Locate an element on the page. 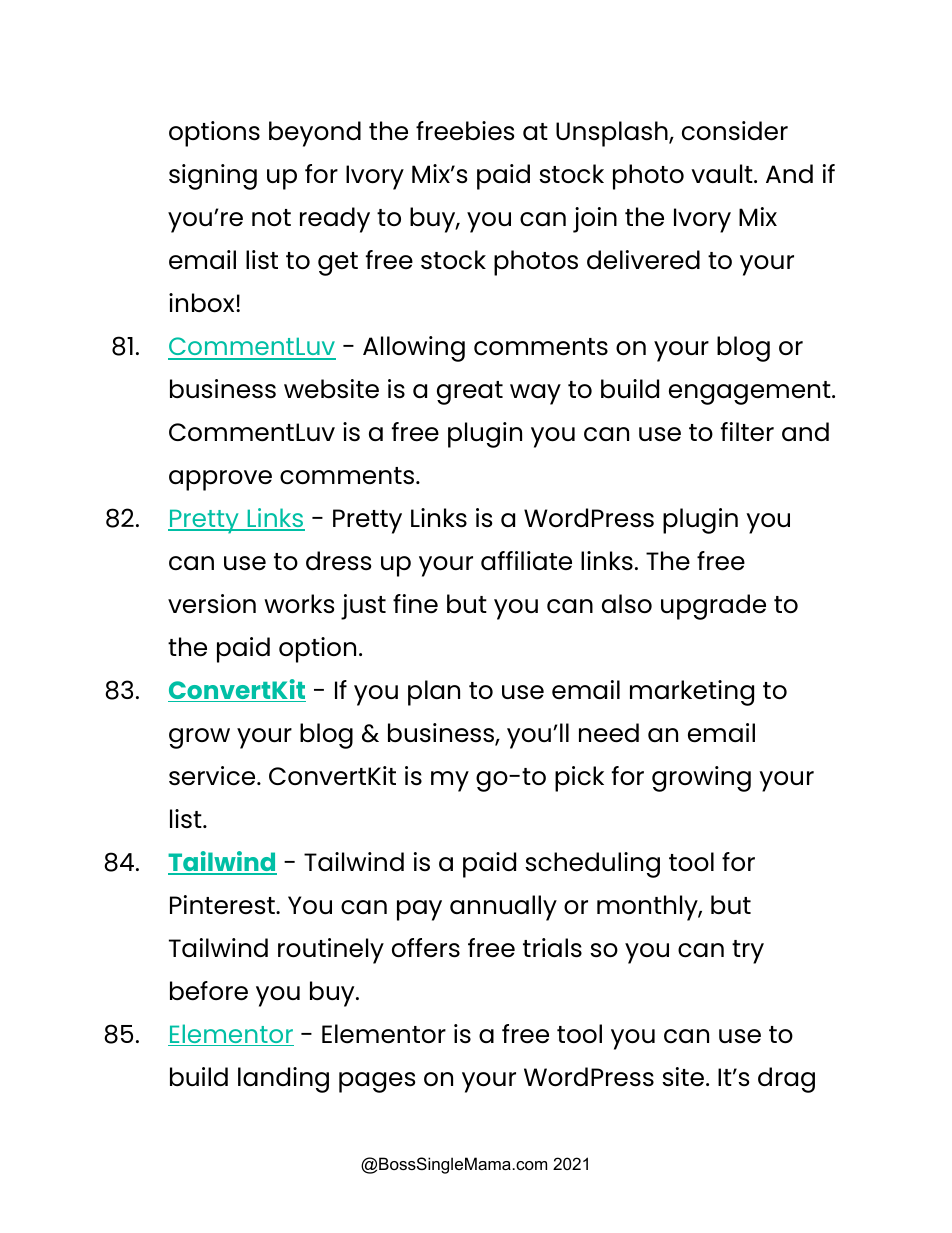 The width and height of the image is (952, 1233). landing is located at coordinates (283, 1080).
